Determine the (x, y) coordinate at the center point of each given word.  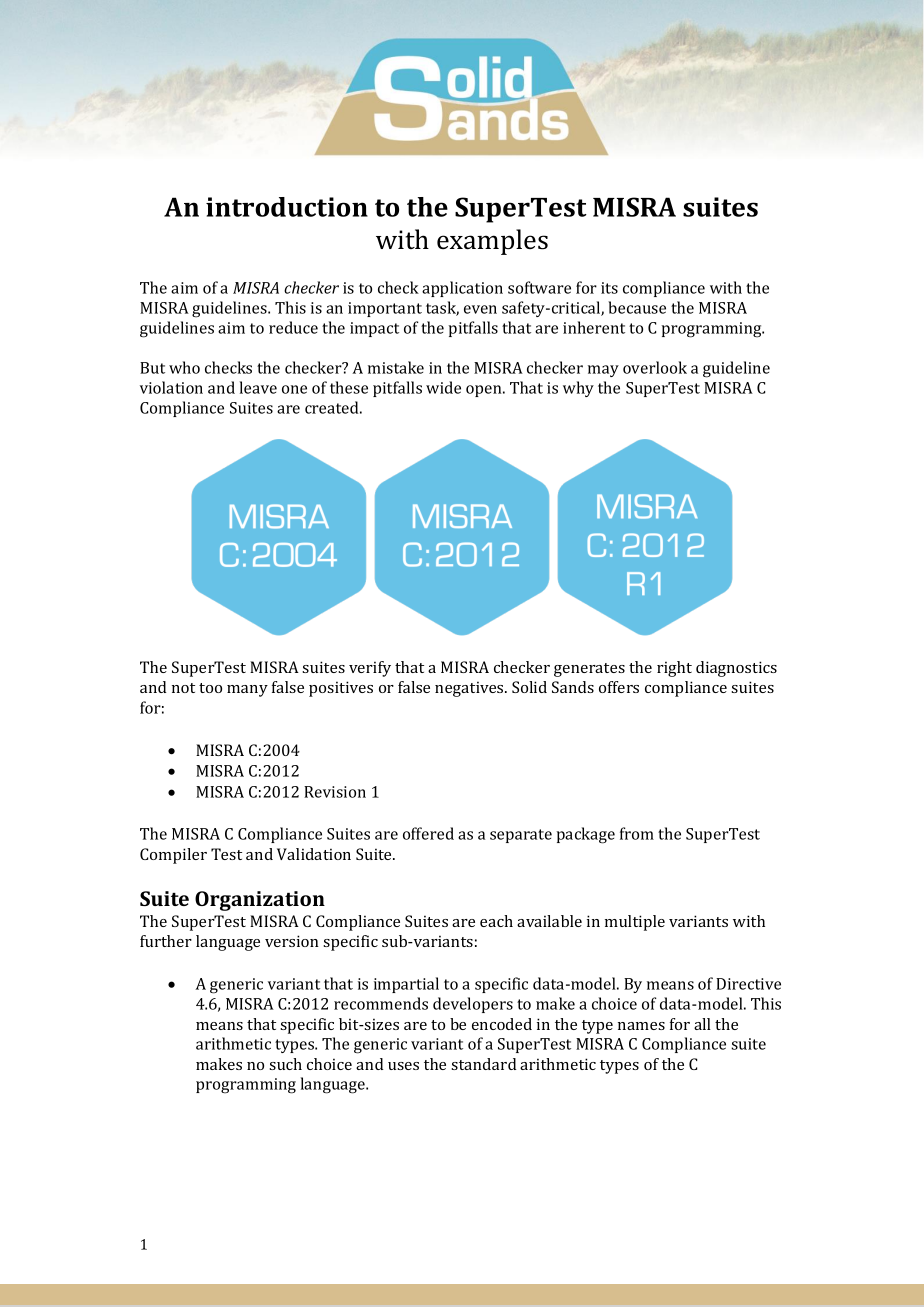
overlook (655, 367)
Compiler (173, 856)
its (609, 288)
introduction (287, 207)
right (674, 669)
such (285, 1064)
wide (443, 387)
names (641, 1026)
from (637, 833)
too (210, 688)
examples (492, 242)
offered (428, 833)
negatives (470, 689)
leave (258, 387)
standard (483, 1064)
